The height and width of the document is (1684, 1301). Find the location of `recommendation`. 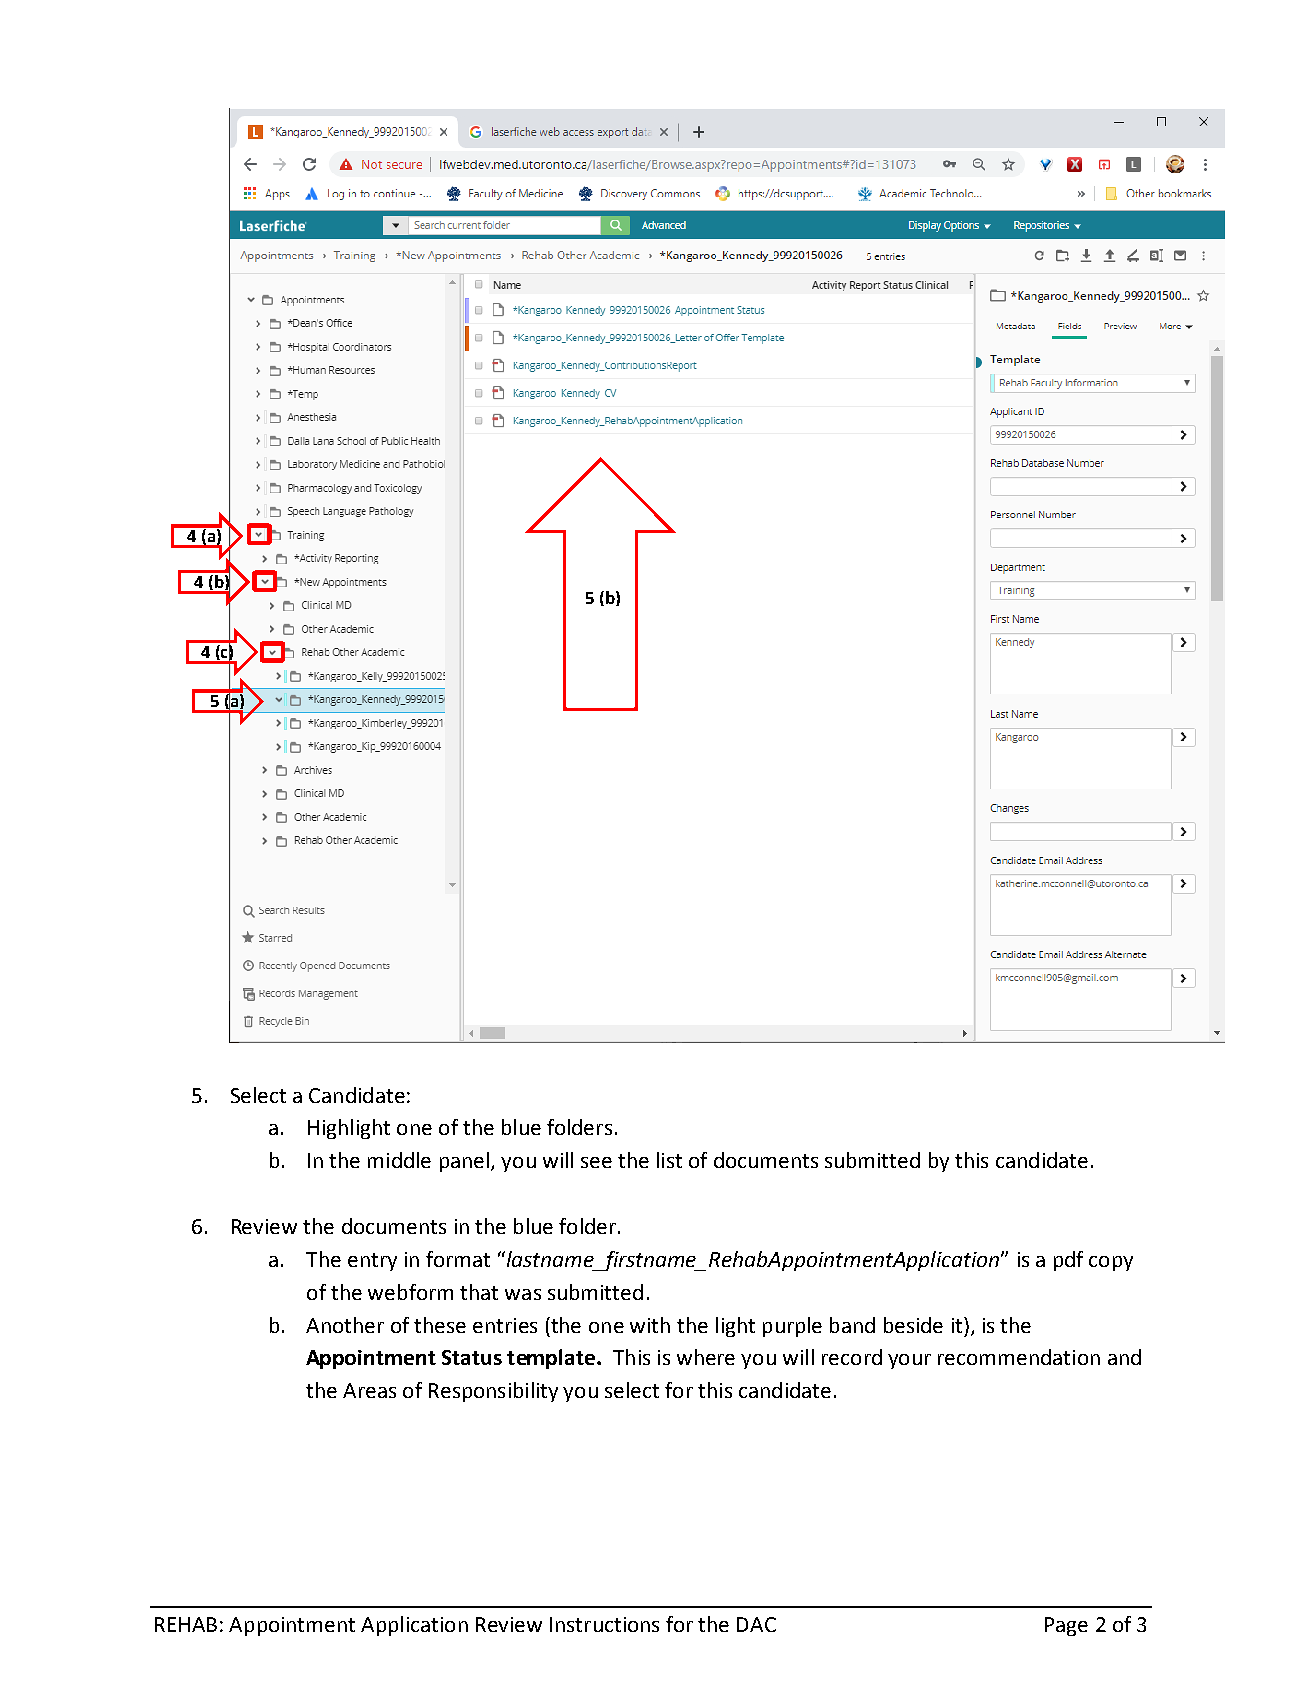

recommendation is located at coordinates (1019, 1357).
